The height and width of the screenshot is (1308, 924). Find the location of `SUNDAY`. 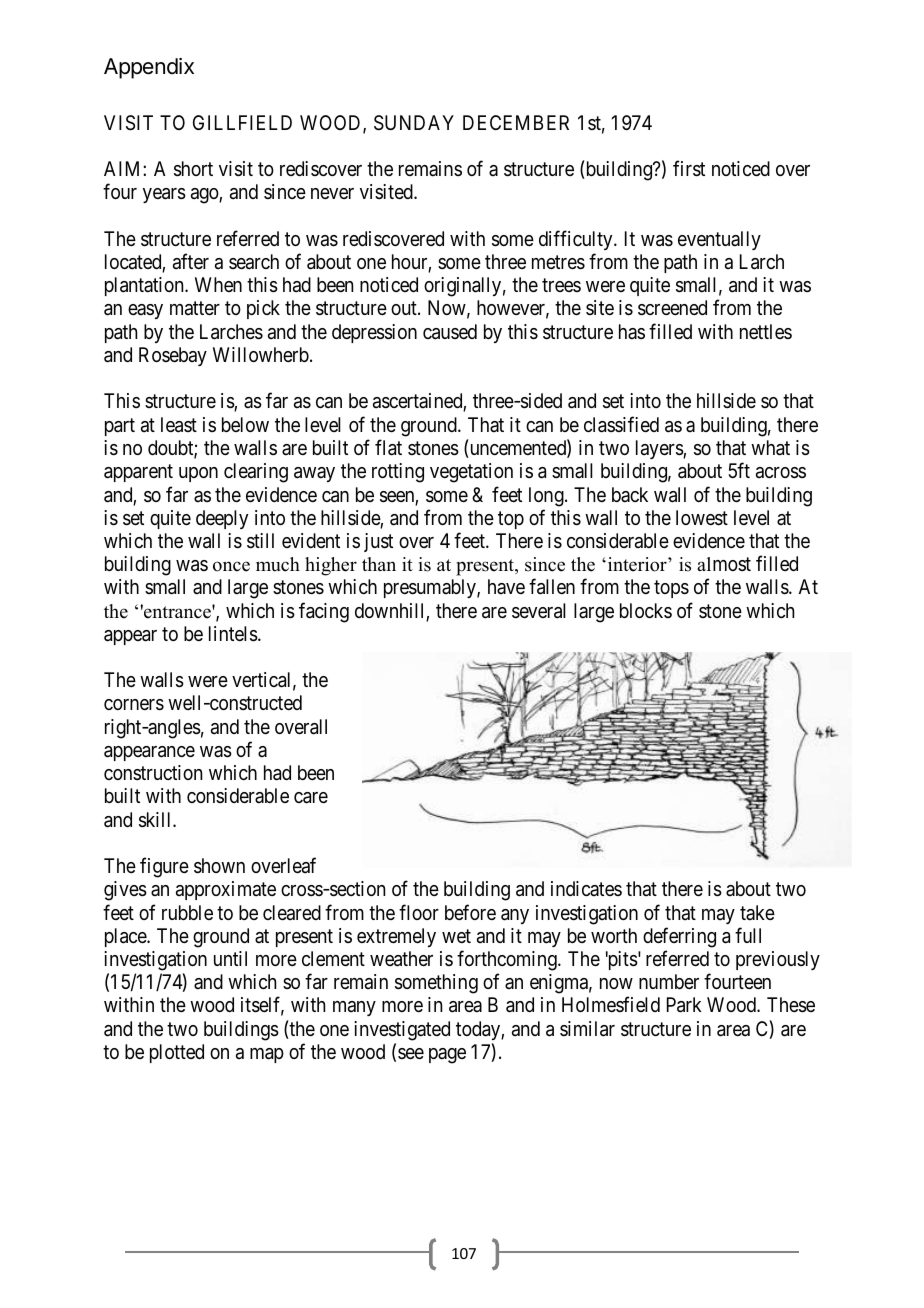

SUNDAY is located at coordinates (414, 123).
